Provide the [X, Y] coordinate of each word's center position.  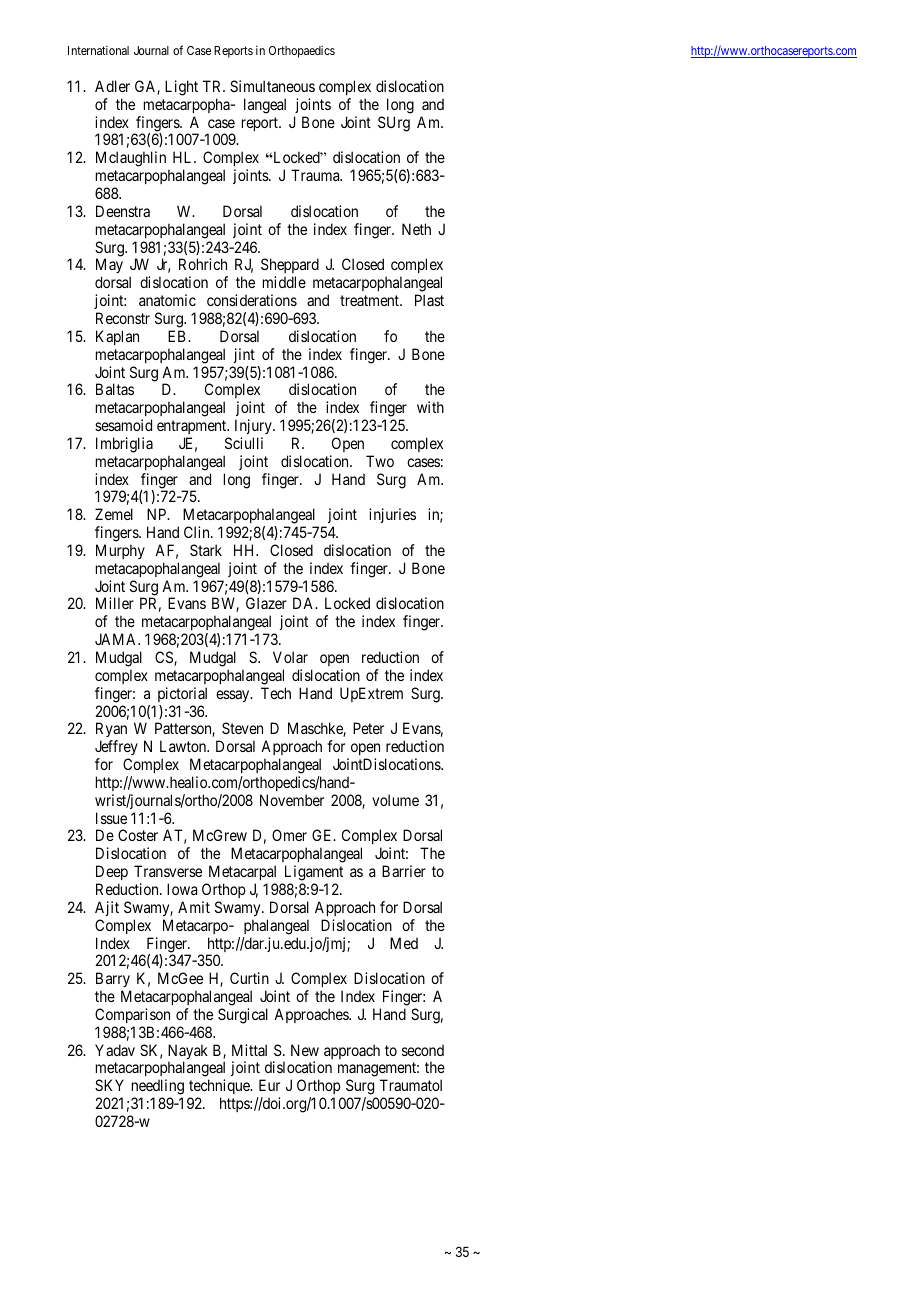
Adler [112, 86]
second [423, 1050]
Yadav [115, 1050]
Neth [416, 229]
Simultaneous [272, 86]
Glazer [266, 603]
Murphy [120, 551]
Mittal [249, 1050]
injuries [392, 515]
